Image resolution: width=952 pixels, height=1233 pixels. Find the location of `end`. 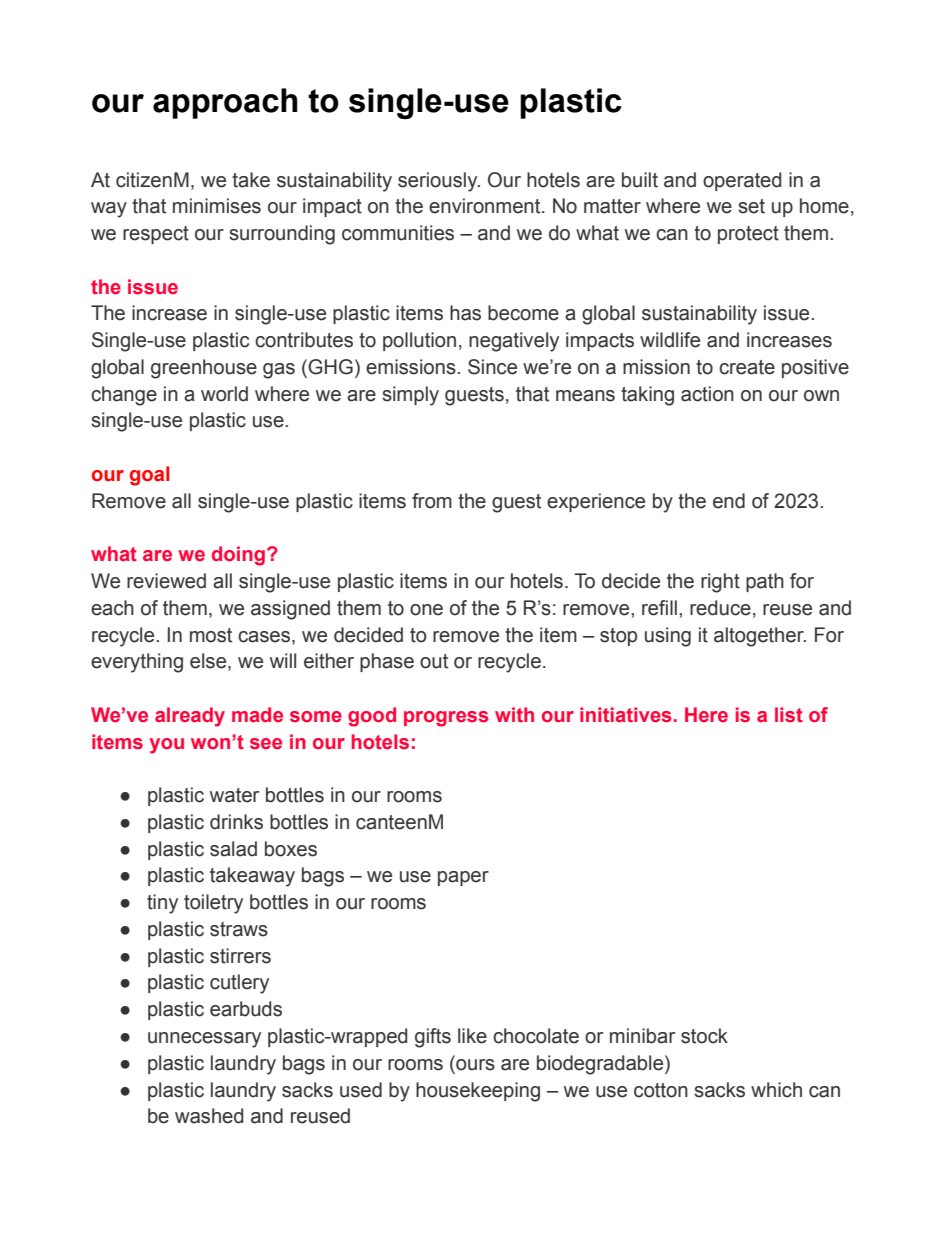

end is located at coordinates (729, 501).
